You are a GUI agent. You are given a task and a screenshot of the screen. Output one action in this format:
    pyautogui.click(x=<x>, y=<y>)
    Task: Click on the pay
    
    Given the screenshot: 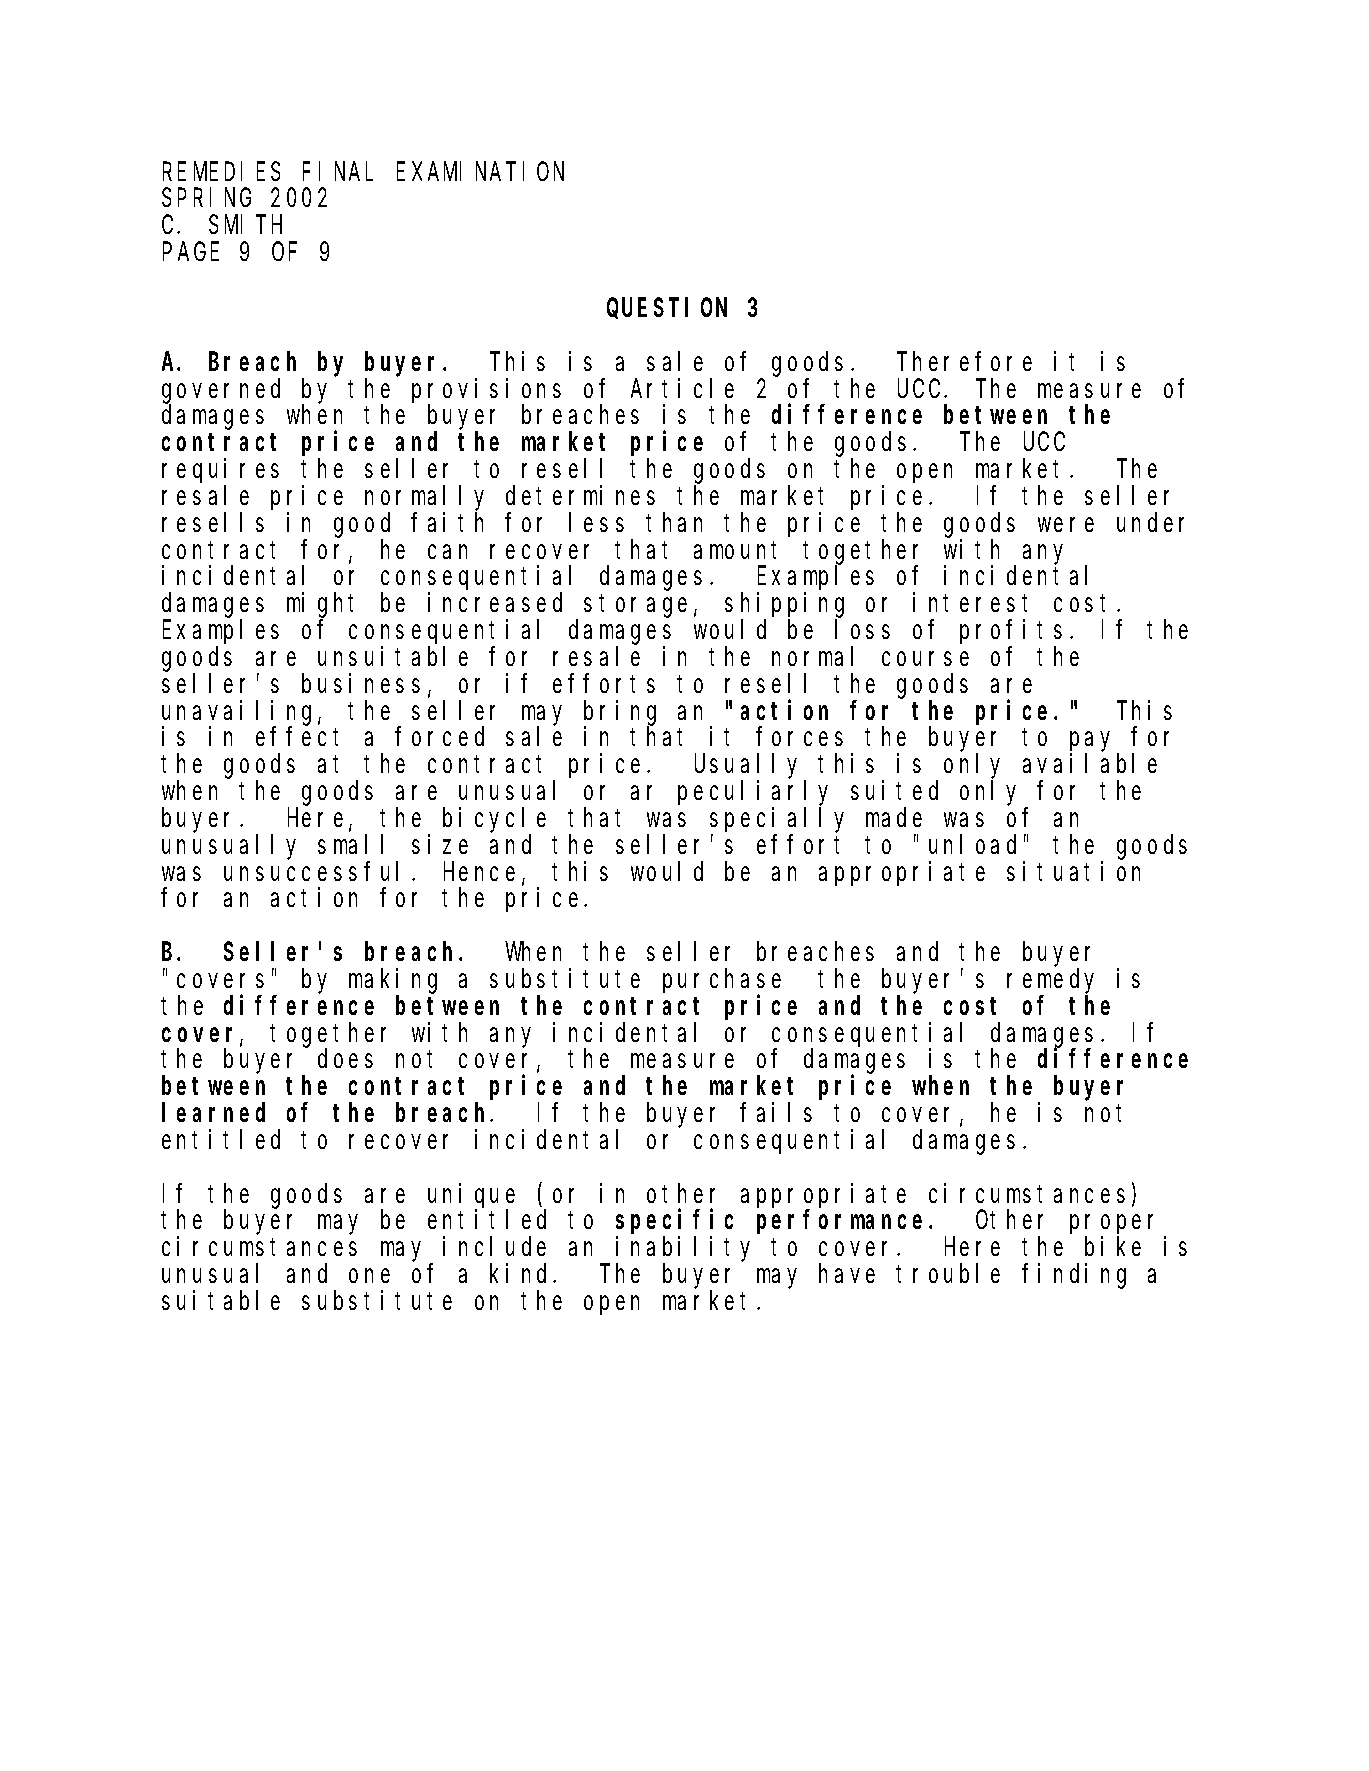 What is the action you would take?
    pyautogui.click(x=1094, y=743)
